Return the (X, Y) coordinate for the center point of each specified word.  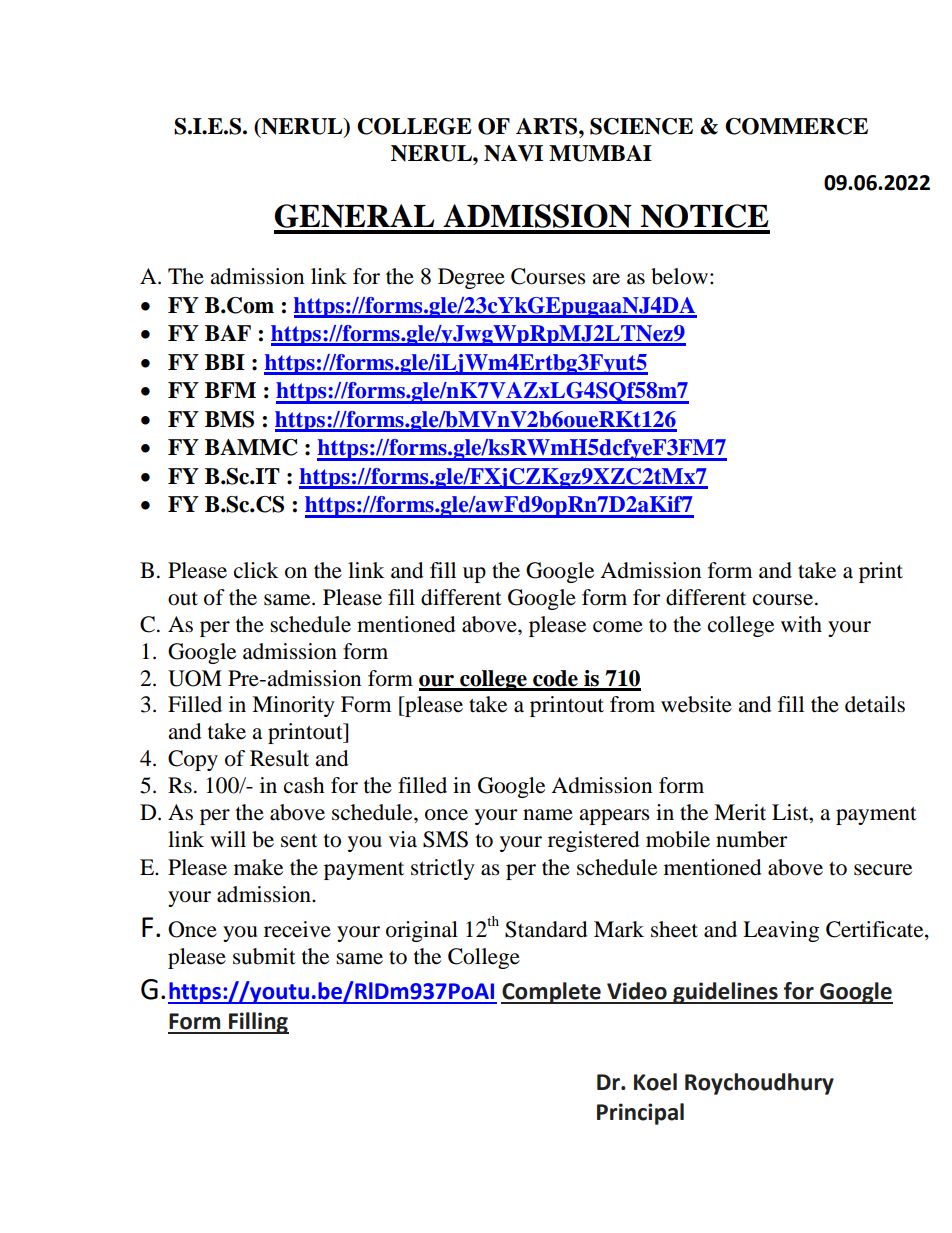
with (801, 624)
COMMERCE (796, 126)
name (548, 815)
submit (264, 956)
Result (279, 758)
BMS (229, 419)
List (791, 812)
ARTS (548, 126)
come (618, 627)
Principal (640, 1114)
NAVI (513, 153)
